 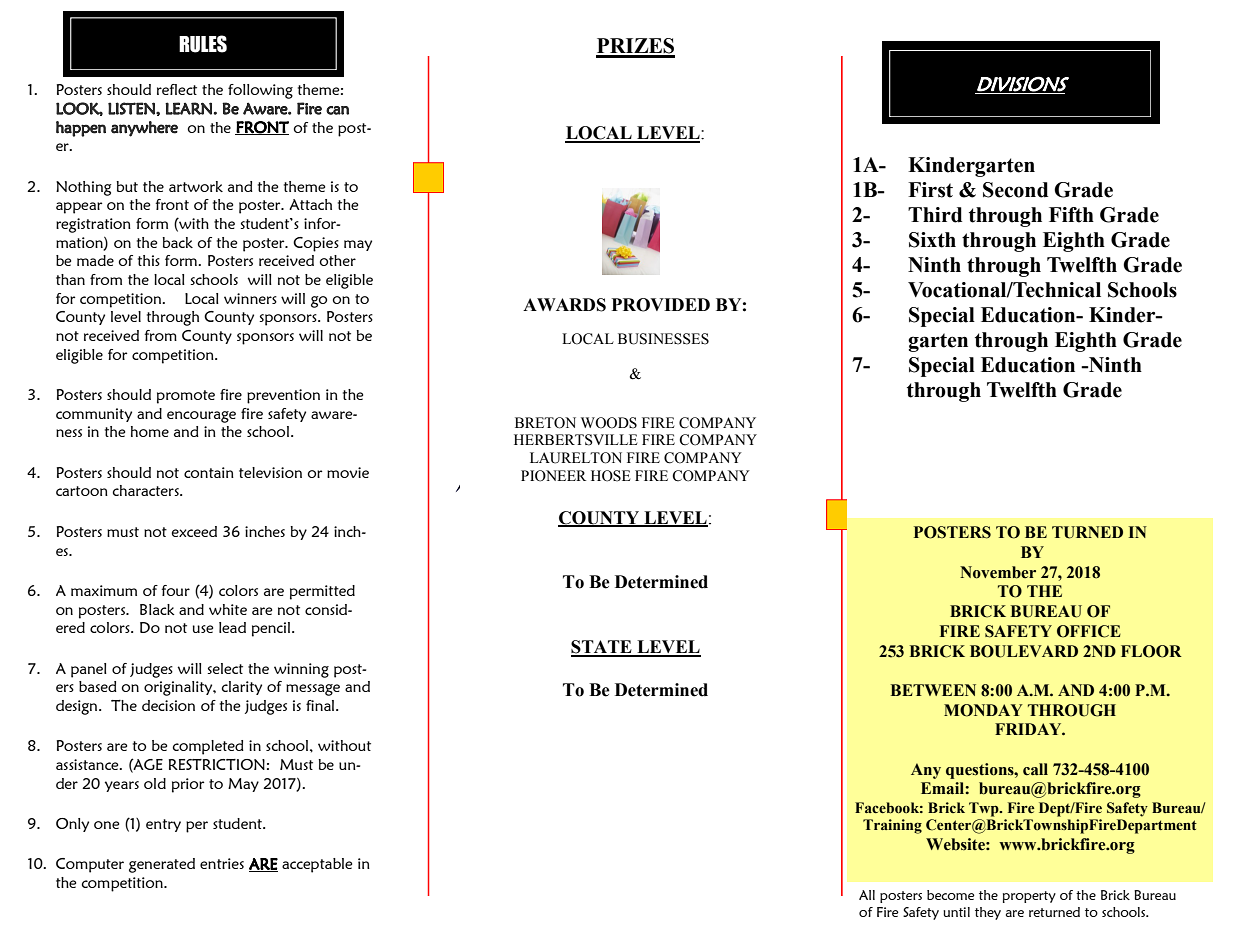 What do you see at coordinates (564, 305) in the document?
I see `AWARDS` at bounding box center [564, 305].
